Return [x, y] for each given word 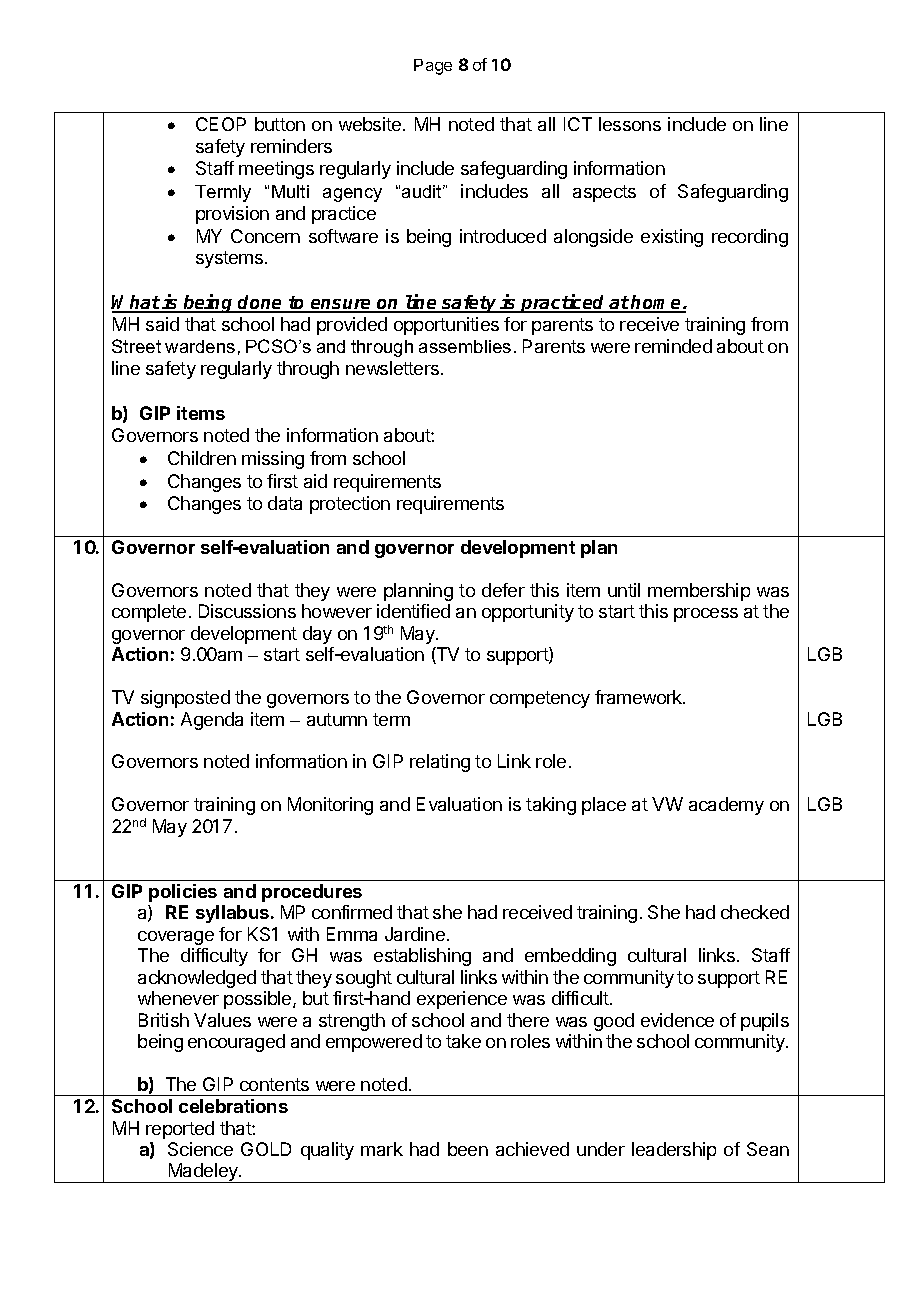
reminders [291, 146]
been [468, 1149]
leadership [674, 1151]
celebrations [233, 1106]
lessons [630, 124]
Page [433, 67]
